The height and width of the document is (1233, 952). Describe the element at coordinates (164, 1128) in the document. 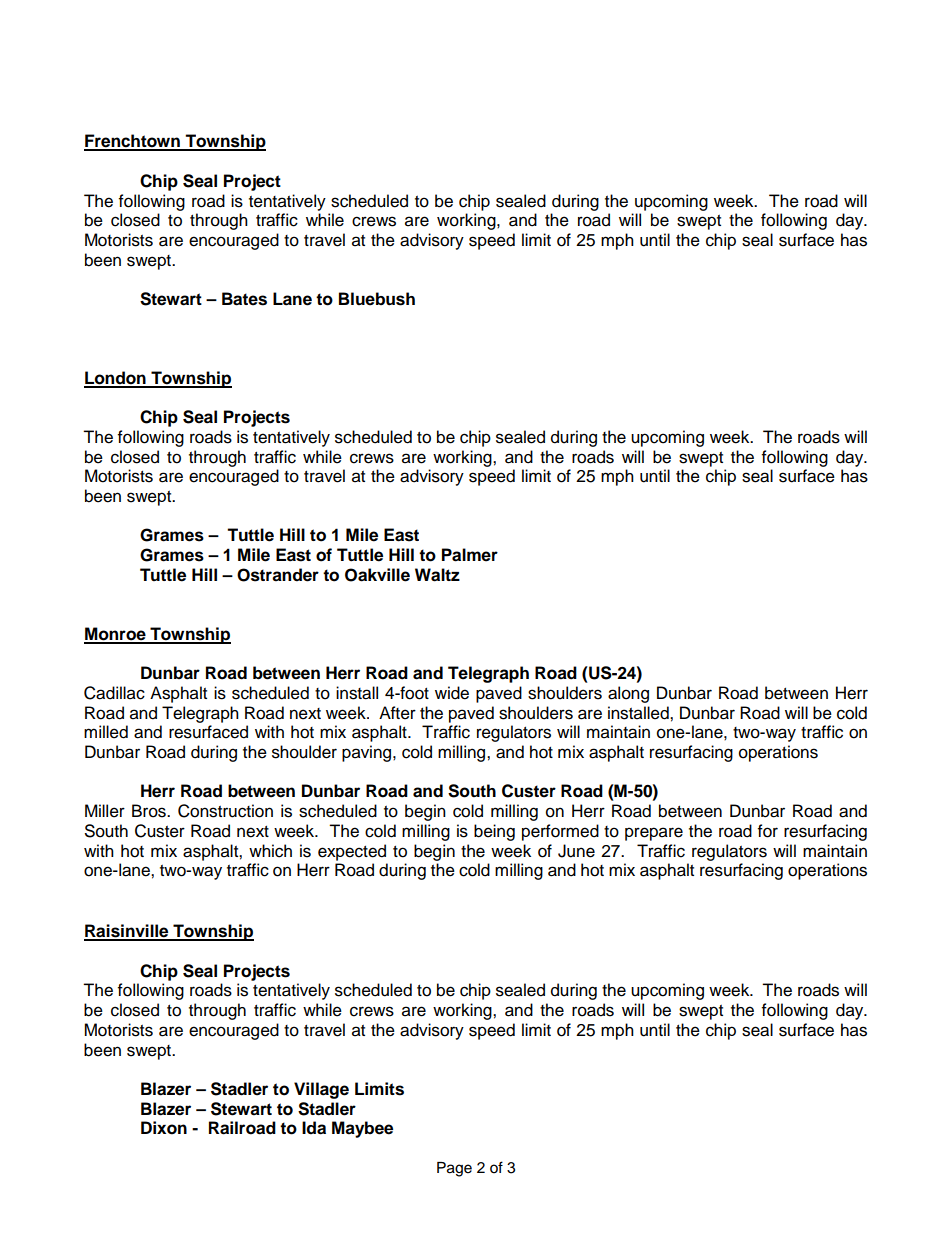

I see `Dixon` at that location.
